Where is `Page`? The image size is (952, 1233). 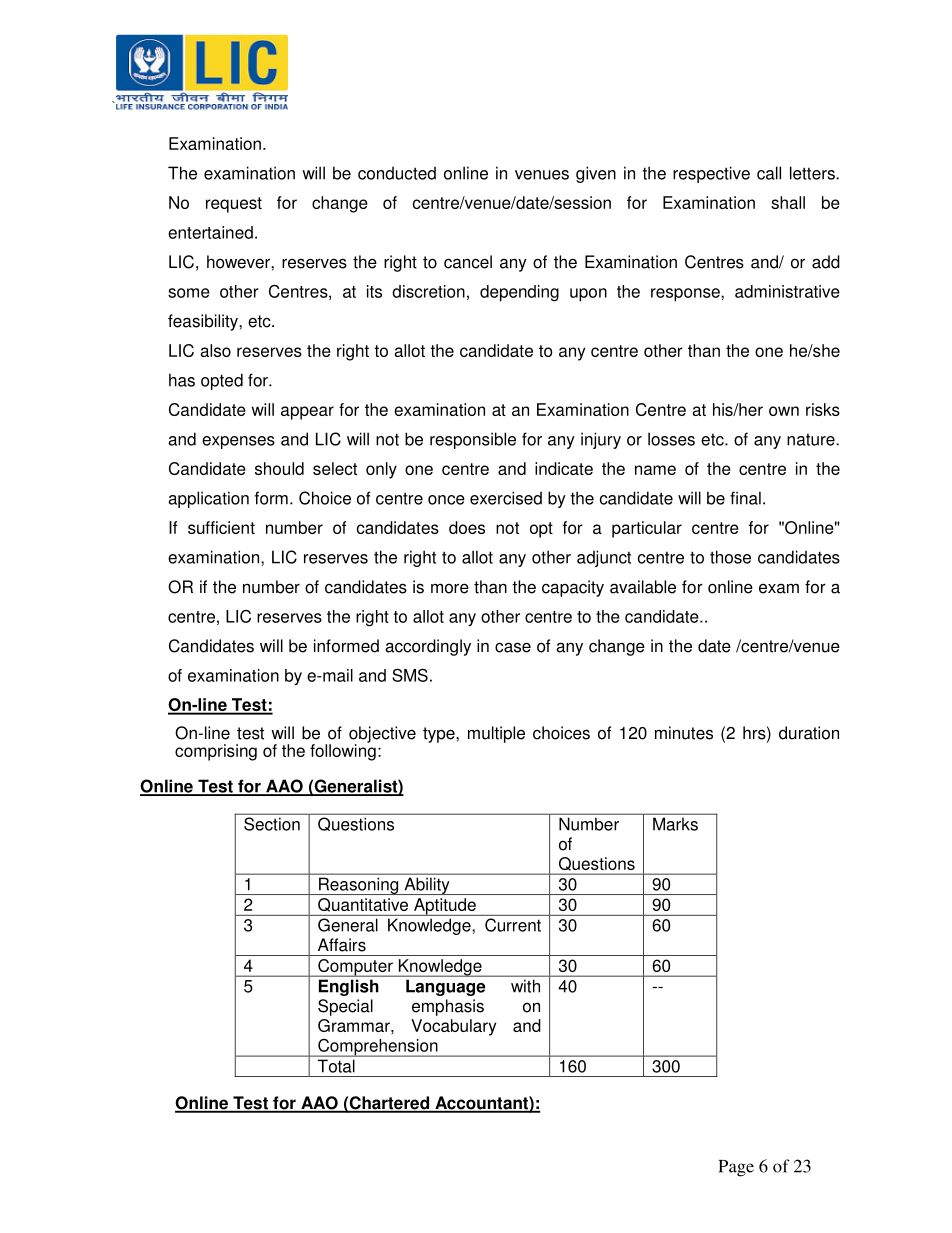
Page is located at coordinates (736, 1168).
